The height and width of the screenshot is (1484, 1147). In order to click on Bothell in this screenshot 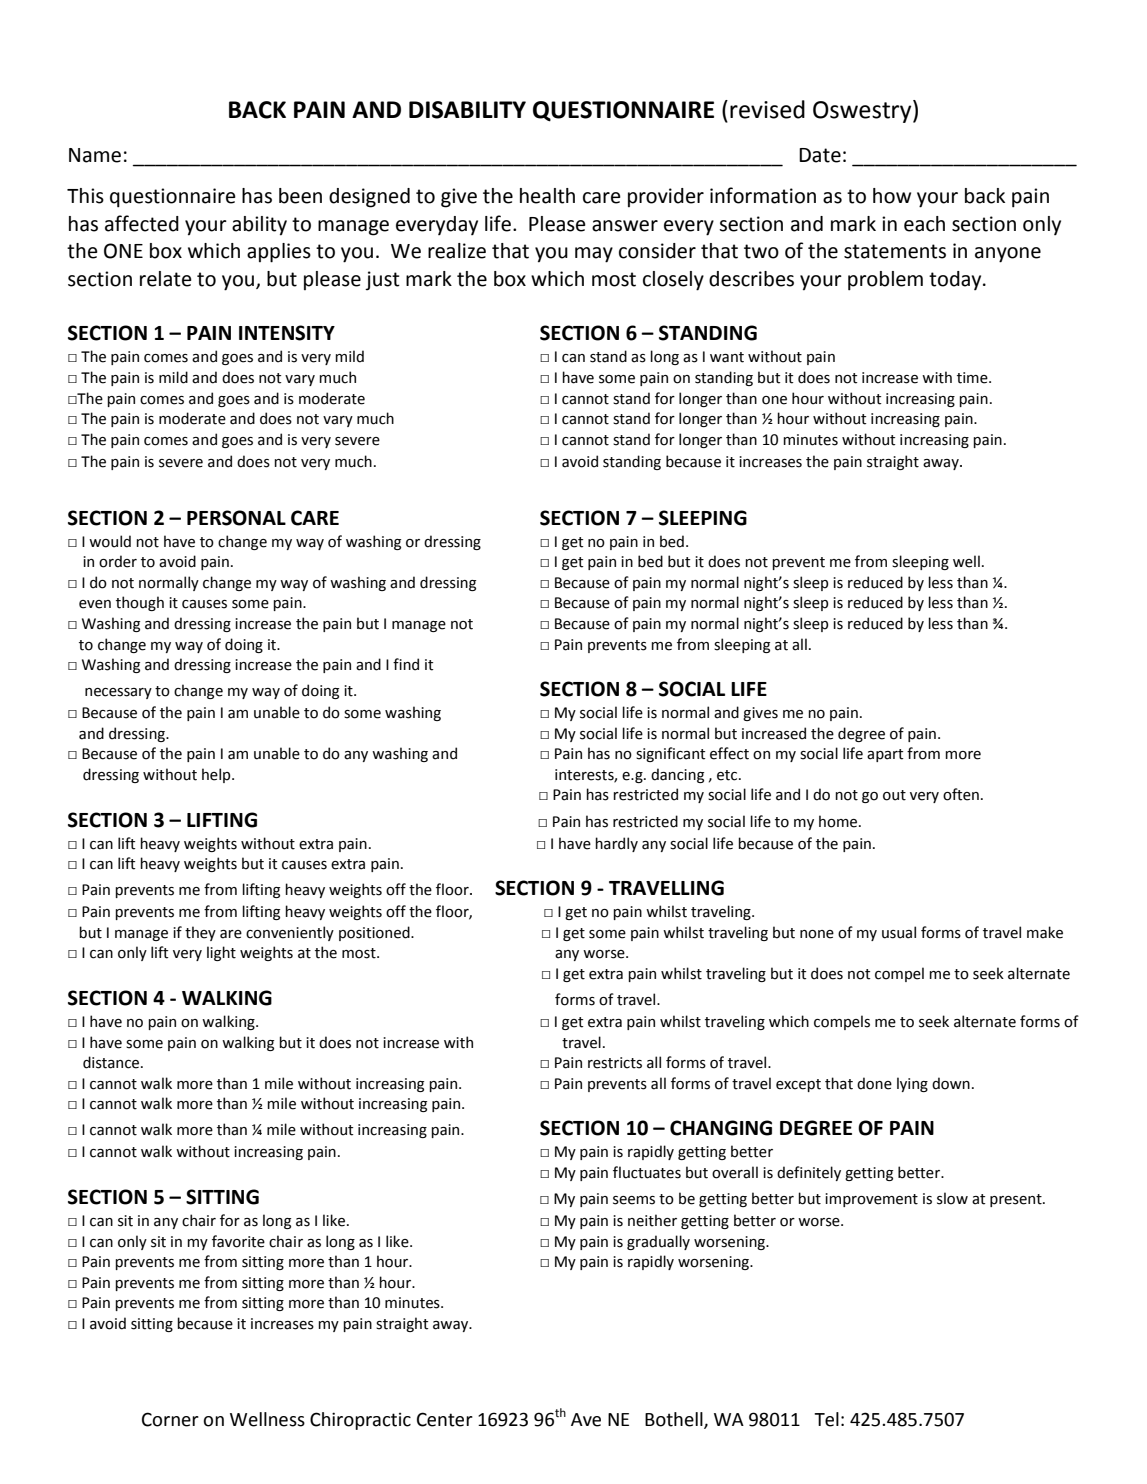, I will do `click(675, 1420)`.
